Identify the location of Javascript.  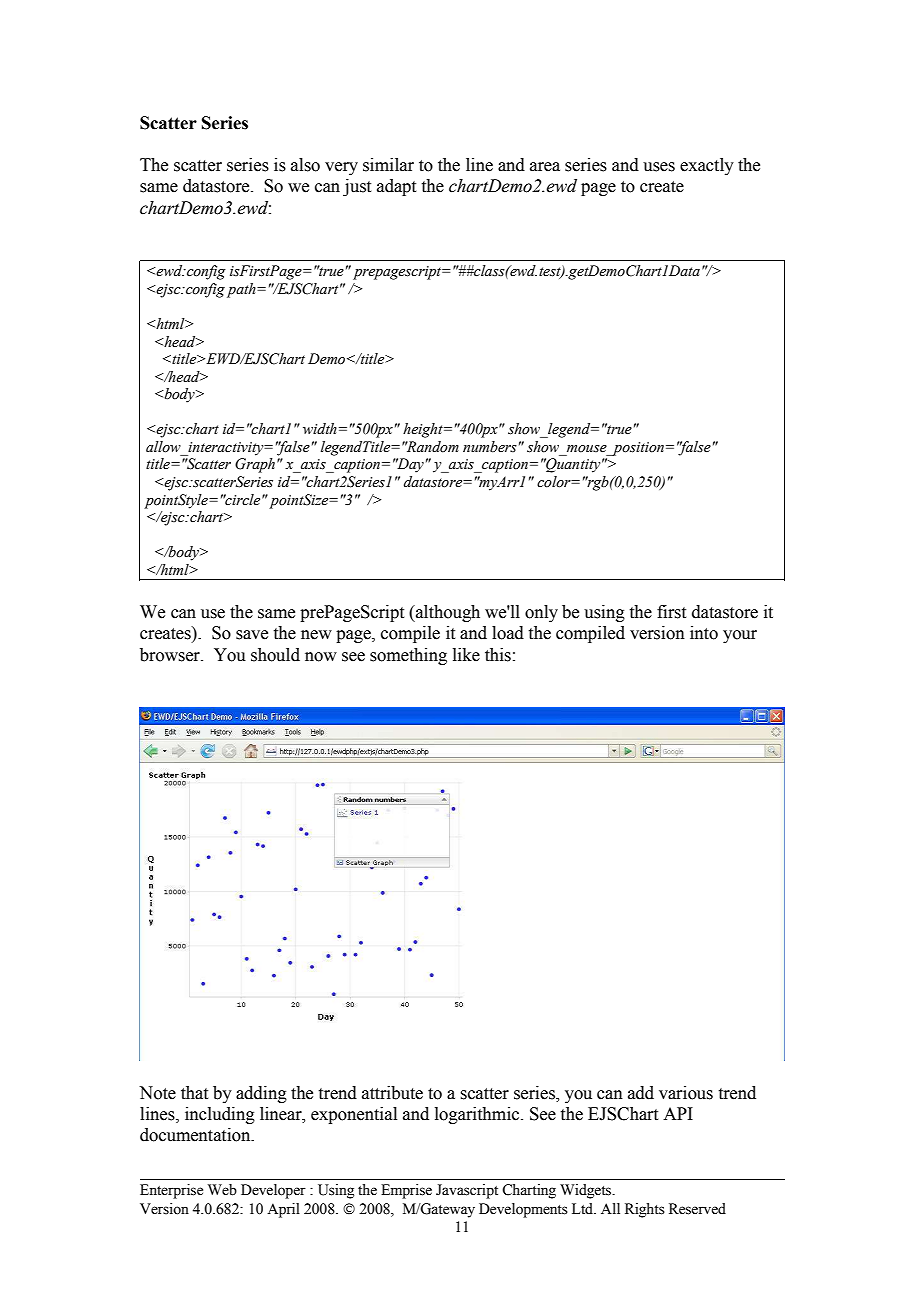
(467, 1191).
